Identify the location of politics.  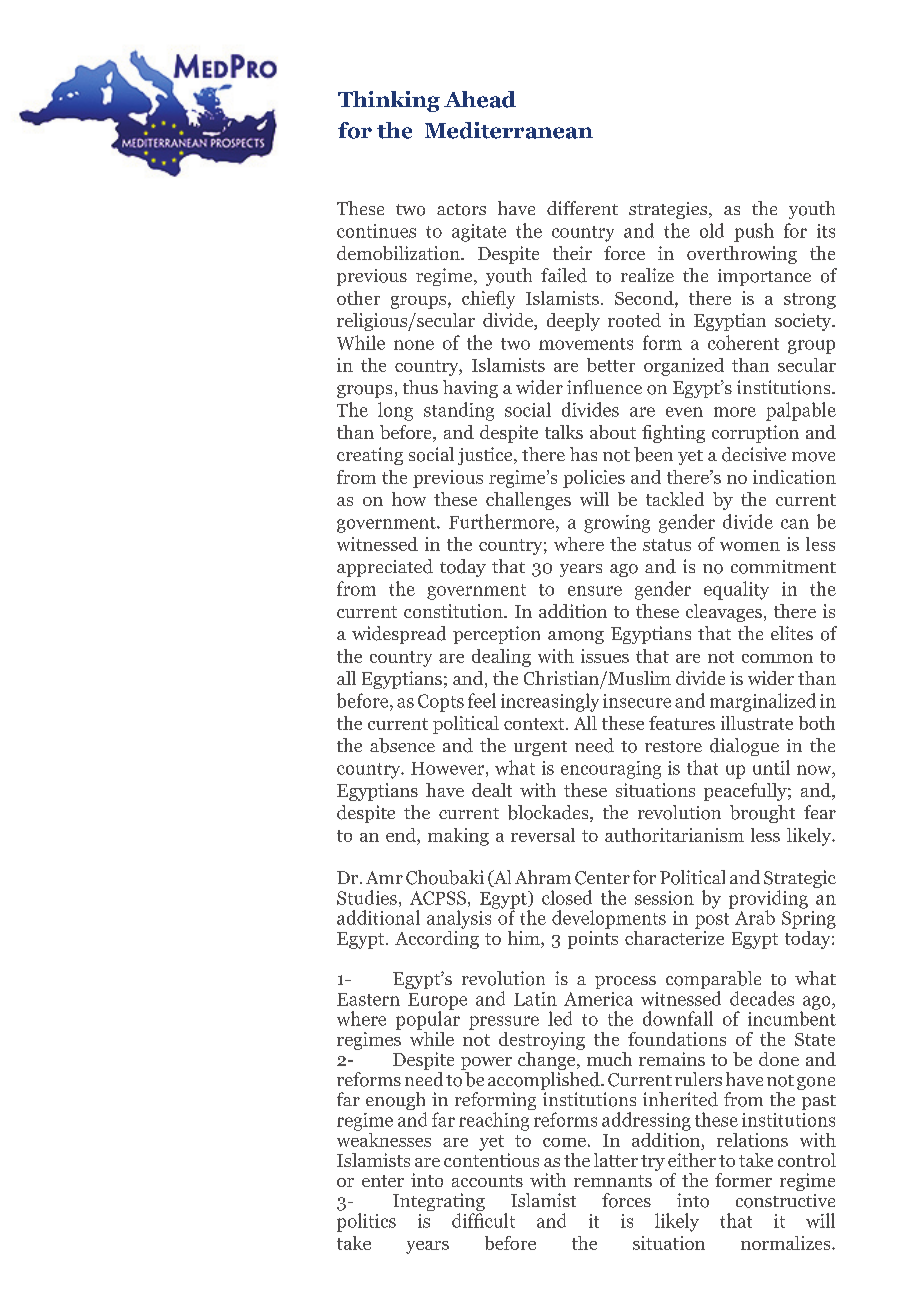
(366, 1222).
